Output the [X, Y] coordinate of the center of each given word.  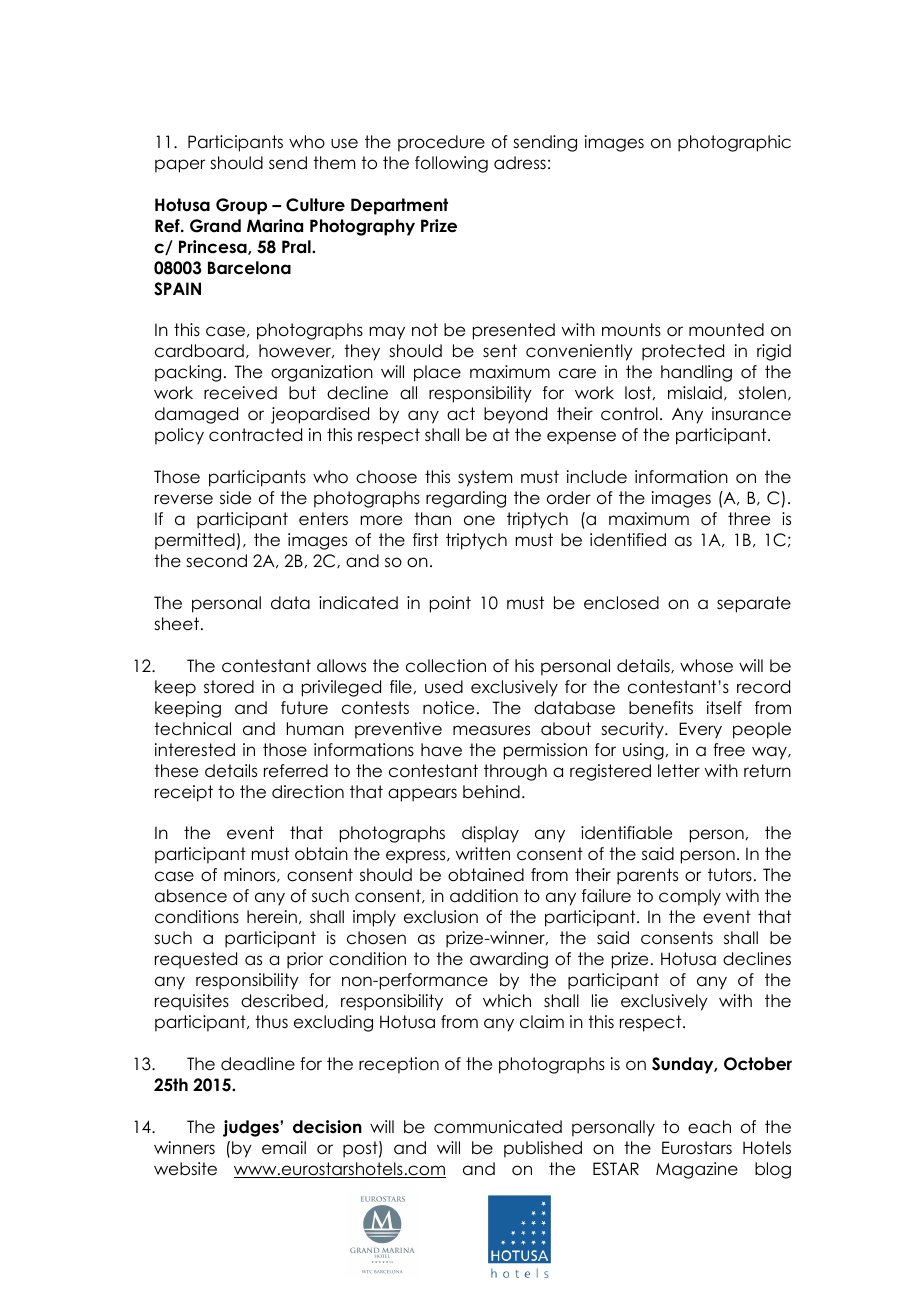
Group [241, 206]
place [437, 373]
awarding [509, 960]
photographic [734, 143]
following [451, 164]
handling [696, 373]
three [749, 519]
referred [296, 771]
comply [690, 897]
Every [700, 730]
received [240, 393]
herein [272, 917]
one [479, 520]
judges [252, 1128]
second [216, 561]
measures [491, 730]
